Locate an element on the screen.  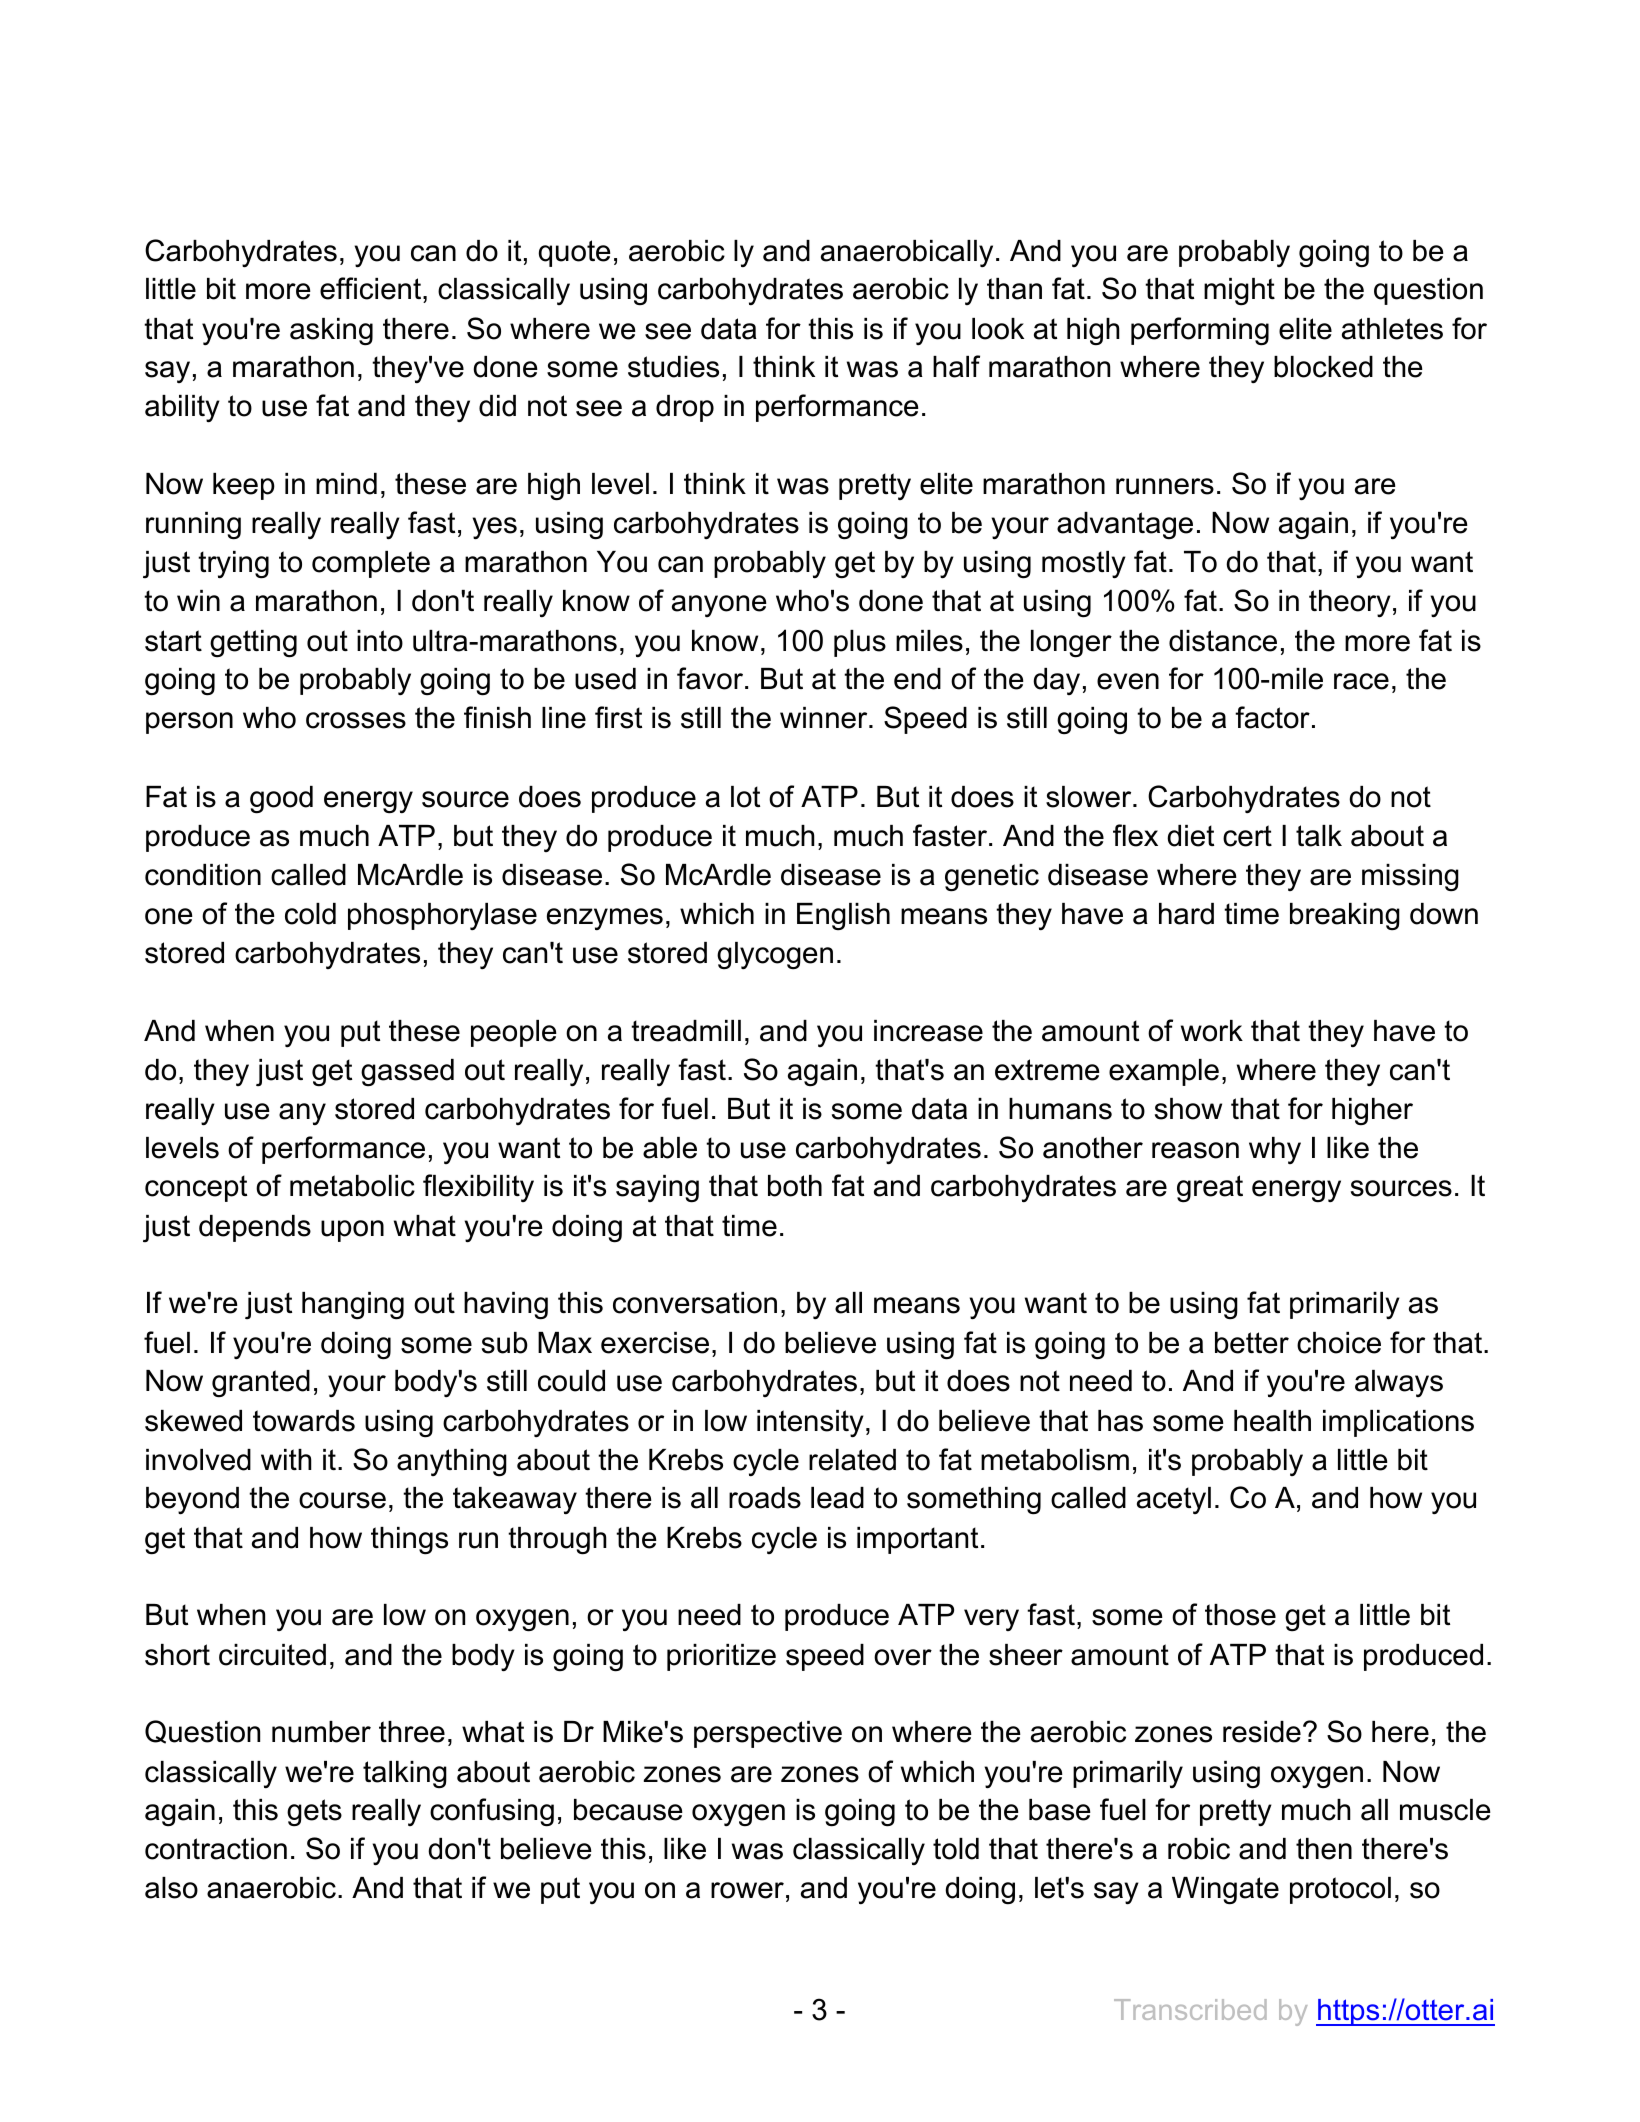
asking is located at coordinates (331, 332).
